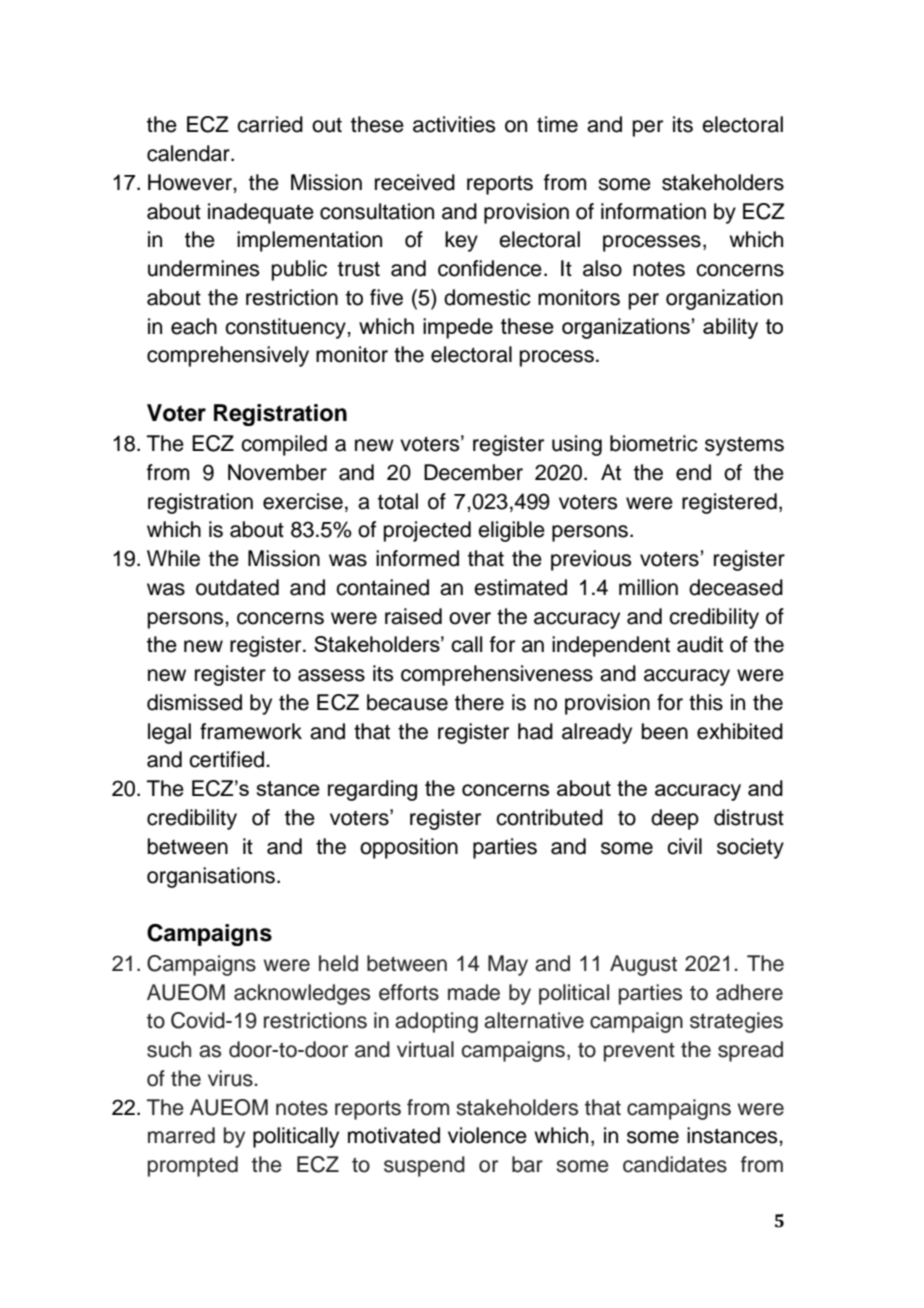 The width and height of the page is (924, 1308). I want to click on carried, so click(270, 124).
